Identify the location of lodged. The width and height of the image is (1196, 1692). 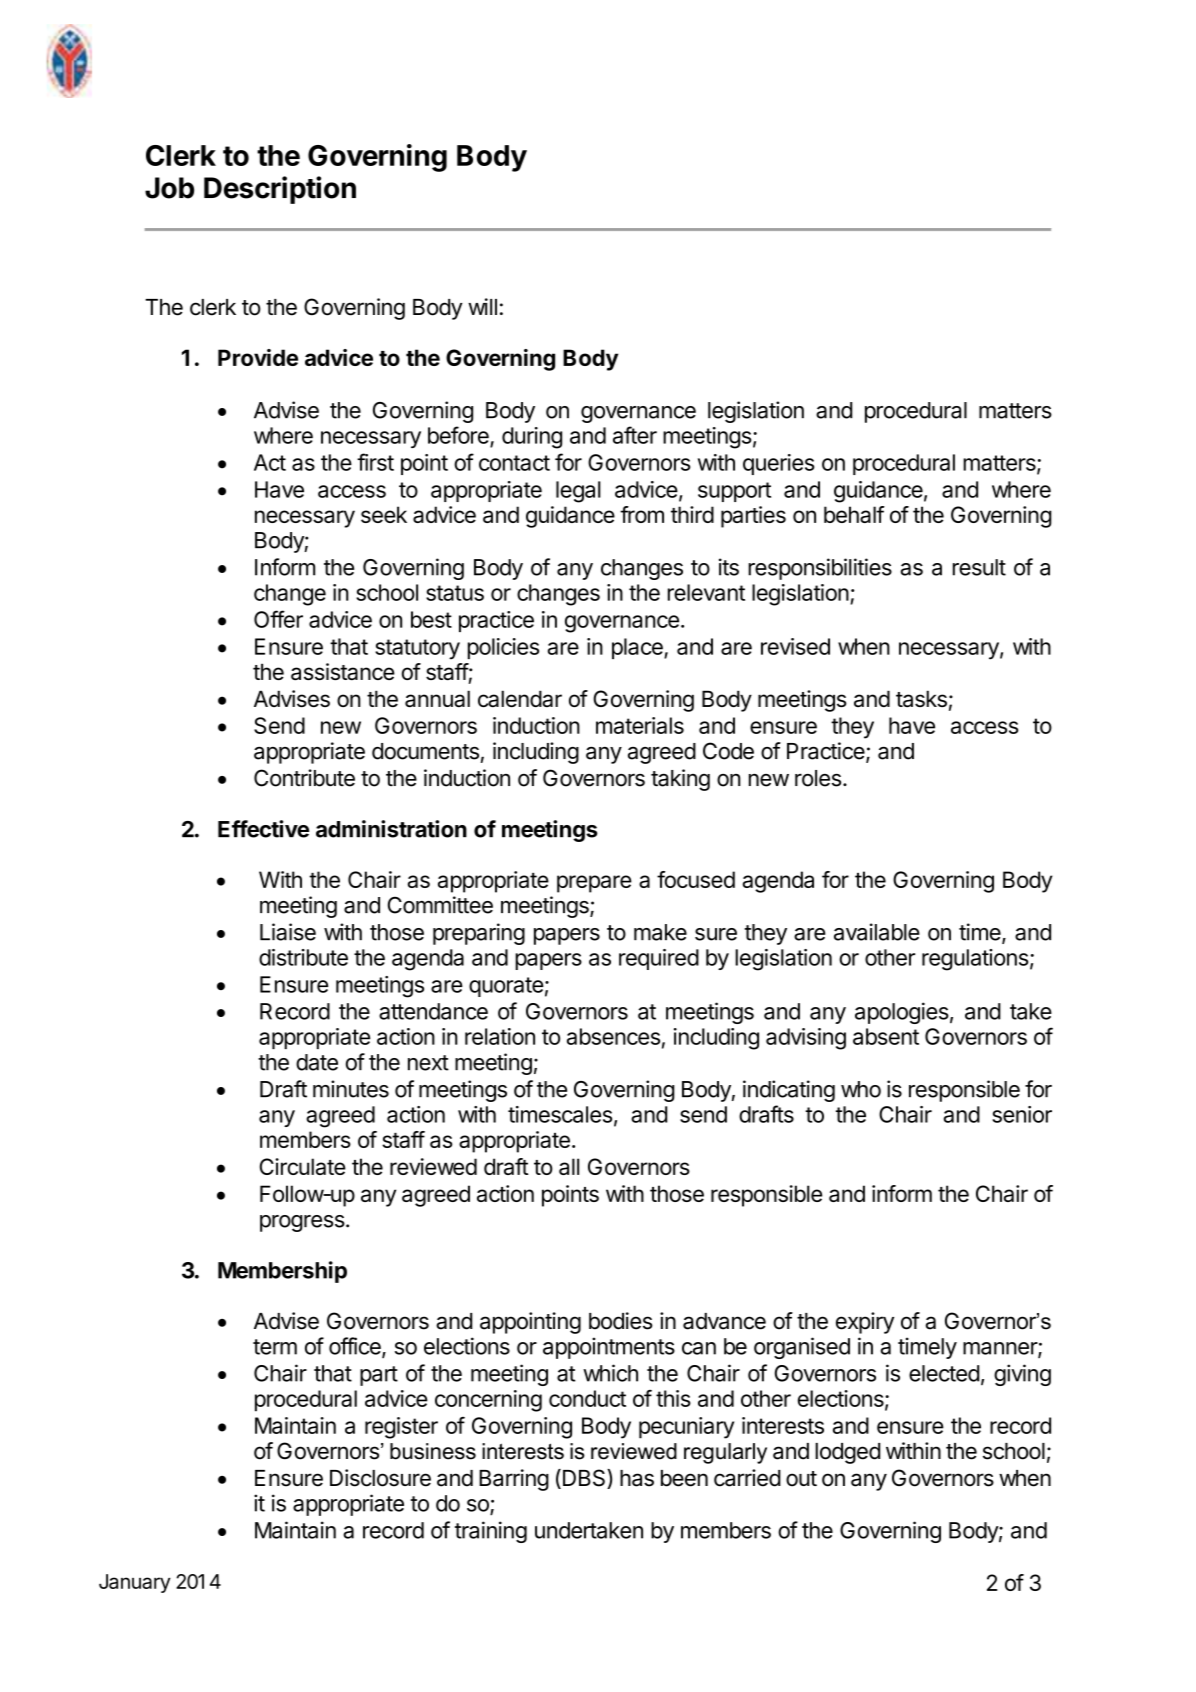
(847, 1453).
